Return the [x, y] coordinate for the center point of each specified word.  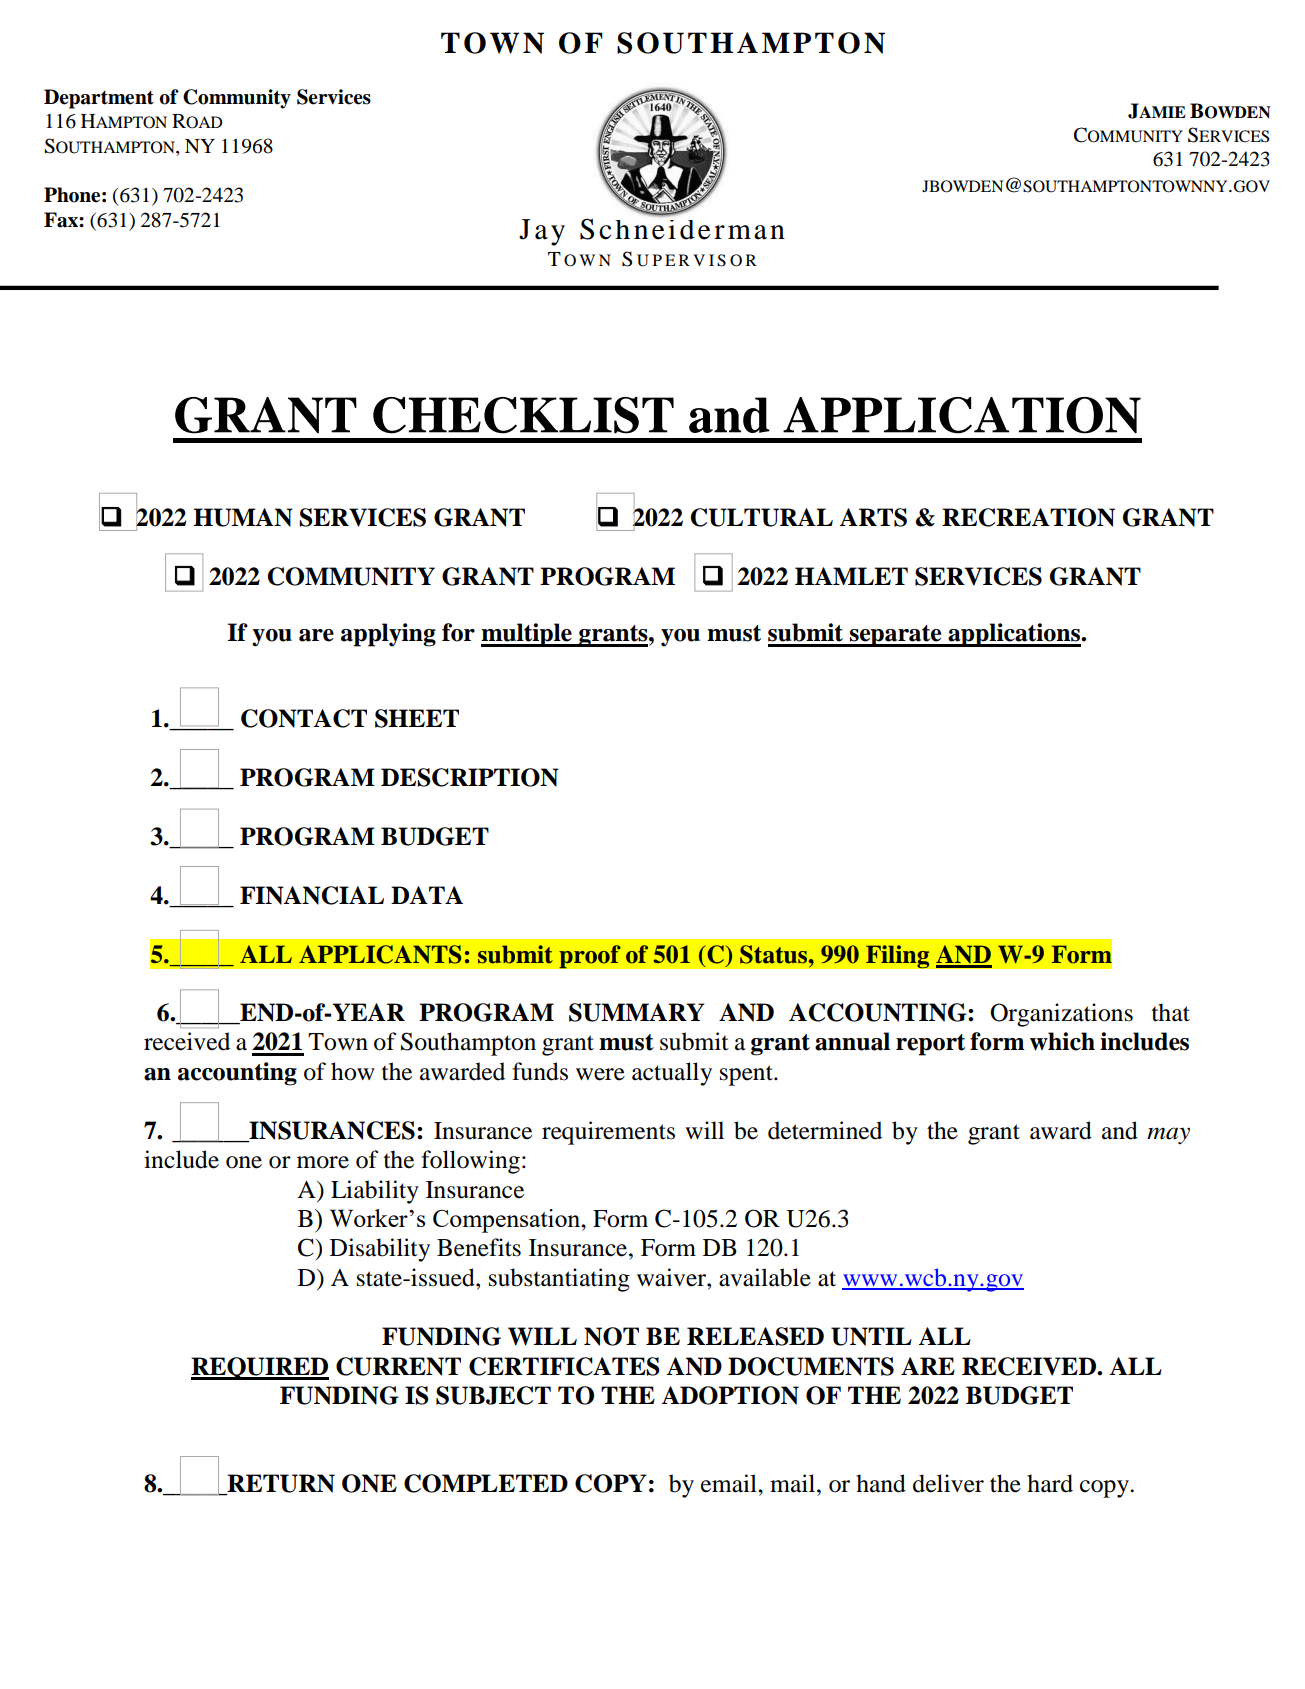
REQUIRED [260, 1368]
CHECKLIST [523, 415]
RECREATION [1028, 517]
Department [99, 99]
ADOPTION [730, 1395]
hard [1050, 1483]
